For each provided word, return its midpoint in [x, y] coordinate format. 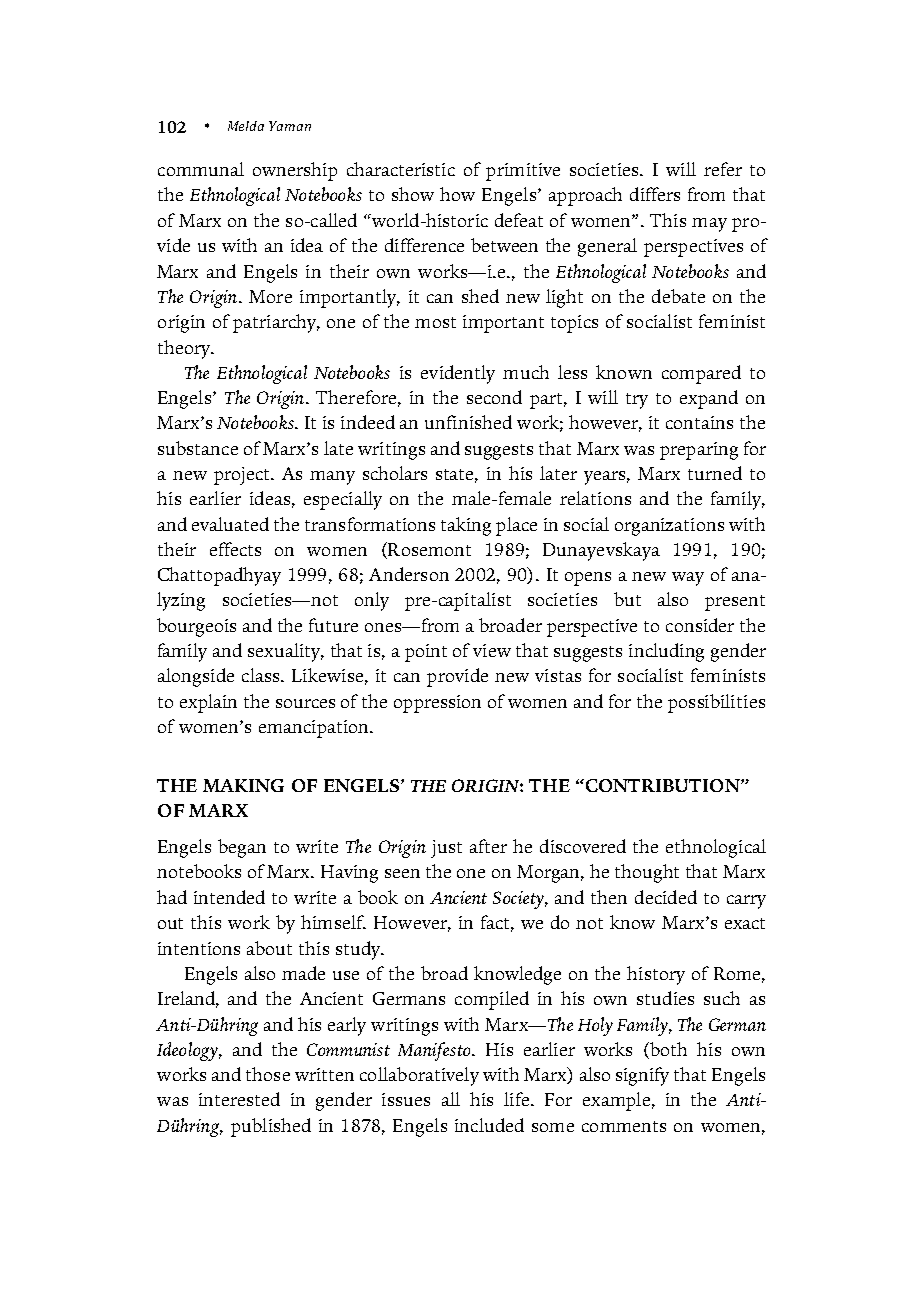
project [243, 476]
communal [201, 169]
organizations [669, 527]
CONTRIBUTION [662, 785]
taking [466, 526]
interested [239, 1099]
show [413, 194]
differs [655, 194]
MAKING [243, 785]
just [446, 849]
